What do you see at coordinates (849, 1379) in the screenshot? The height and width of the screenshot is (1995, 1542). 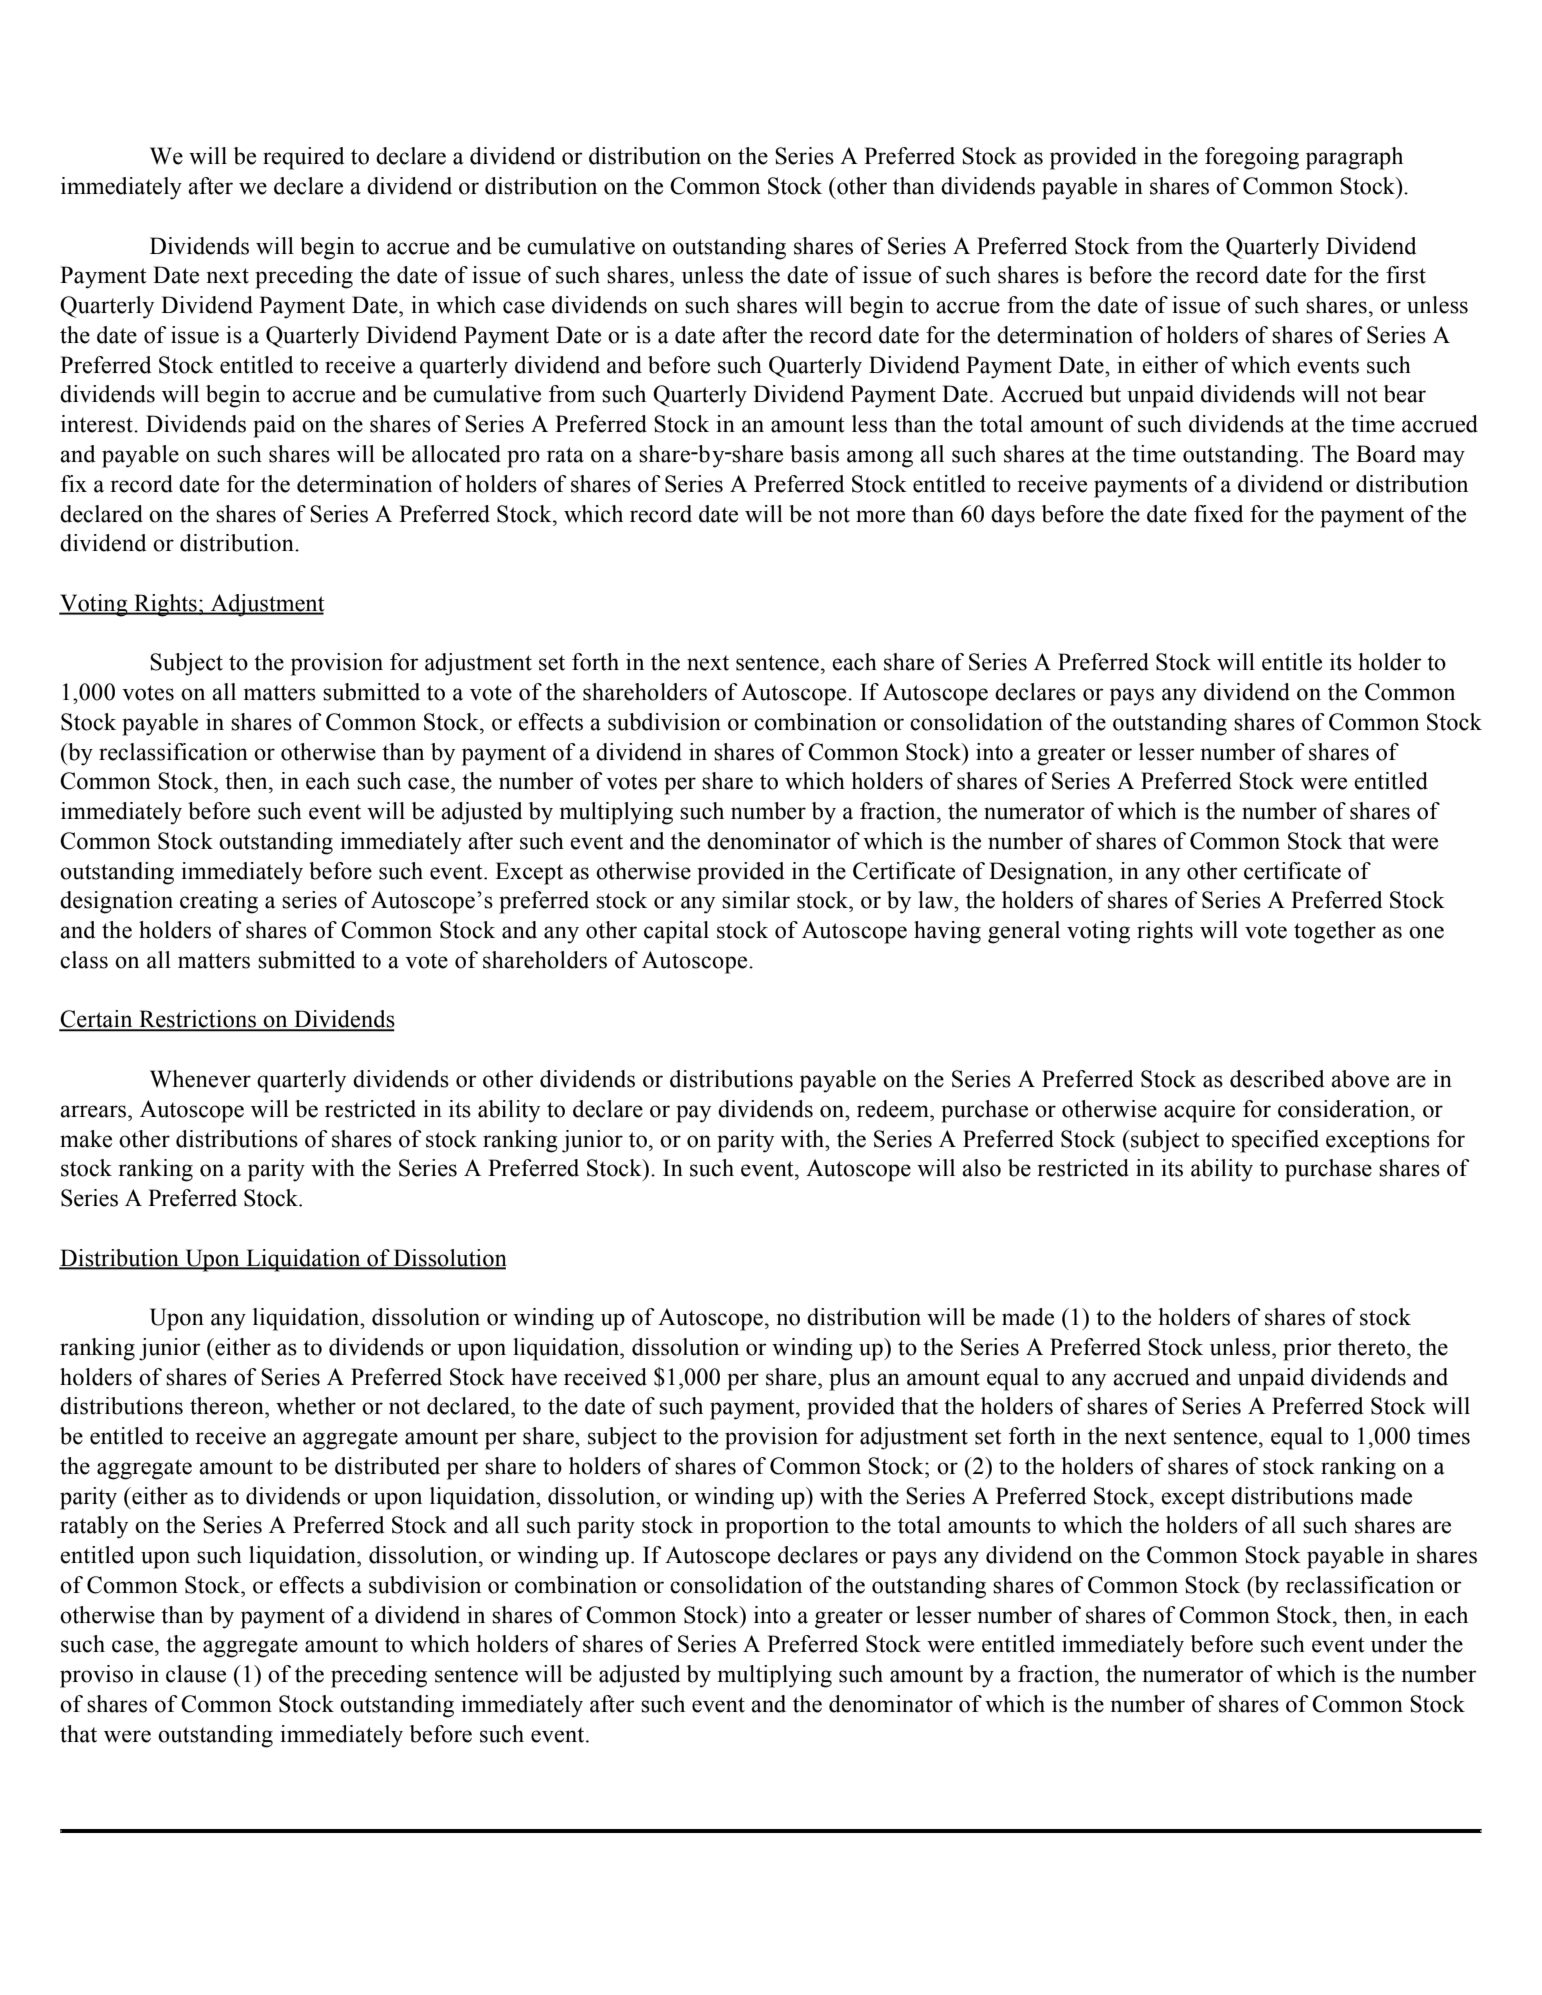 I see `plus` at bounding box center [849, 1379].
